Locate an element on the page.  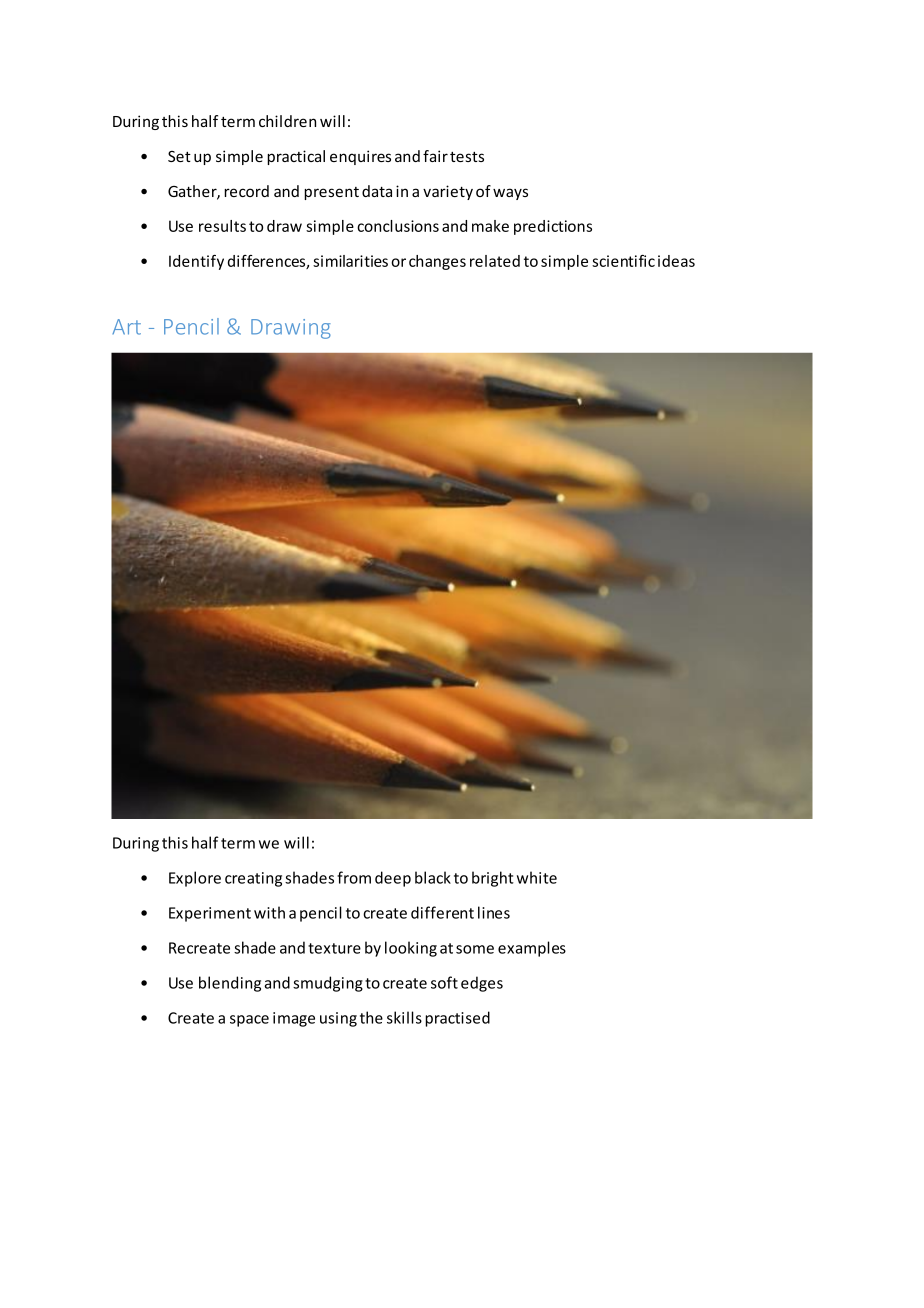
changes is located at coordinates (437, 262).
